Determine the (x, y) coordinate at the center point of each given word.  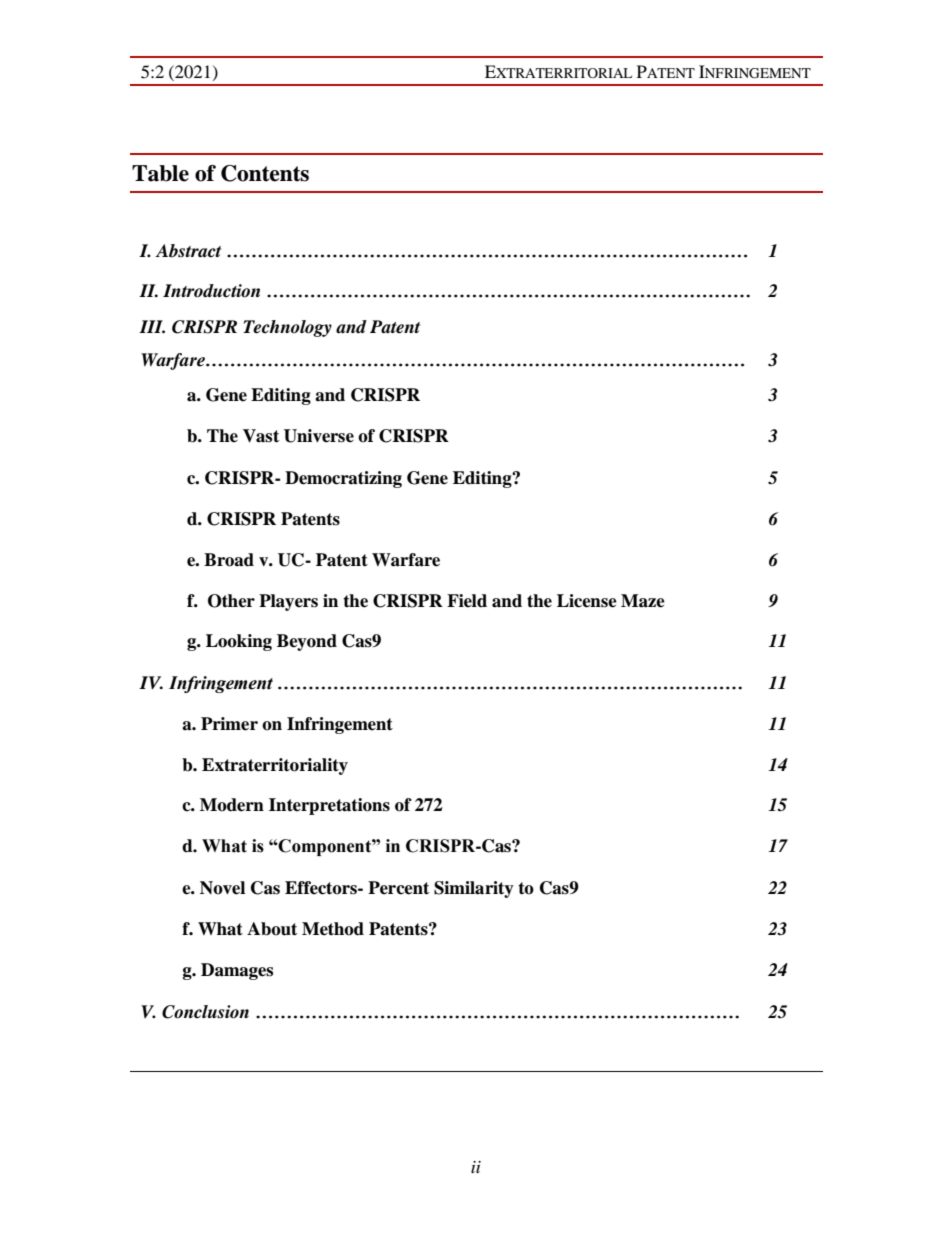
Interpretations (329, 806)
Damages (237, 971)
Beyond (307, 642)
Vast (261, 436)
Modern (232, 805)
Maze (643, 601)
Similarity (474, 889)
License (587, 601)
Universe (319, 436)
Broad (229, 560)
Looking (239, 642)
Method (333, 929)
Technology (287, 328)
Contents (265, 173)
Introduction (211, 291)
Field (467, 601)
